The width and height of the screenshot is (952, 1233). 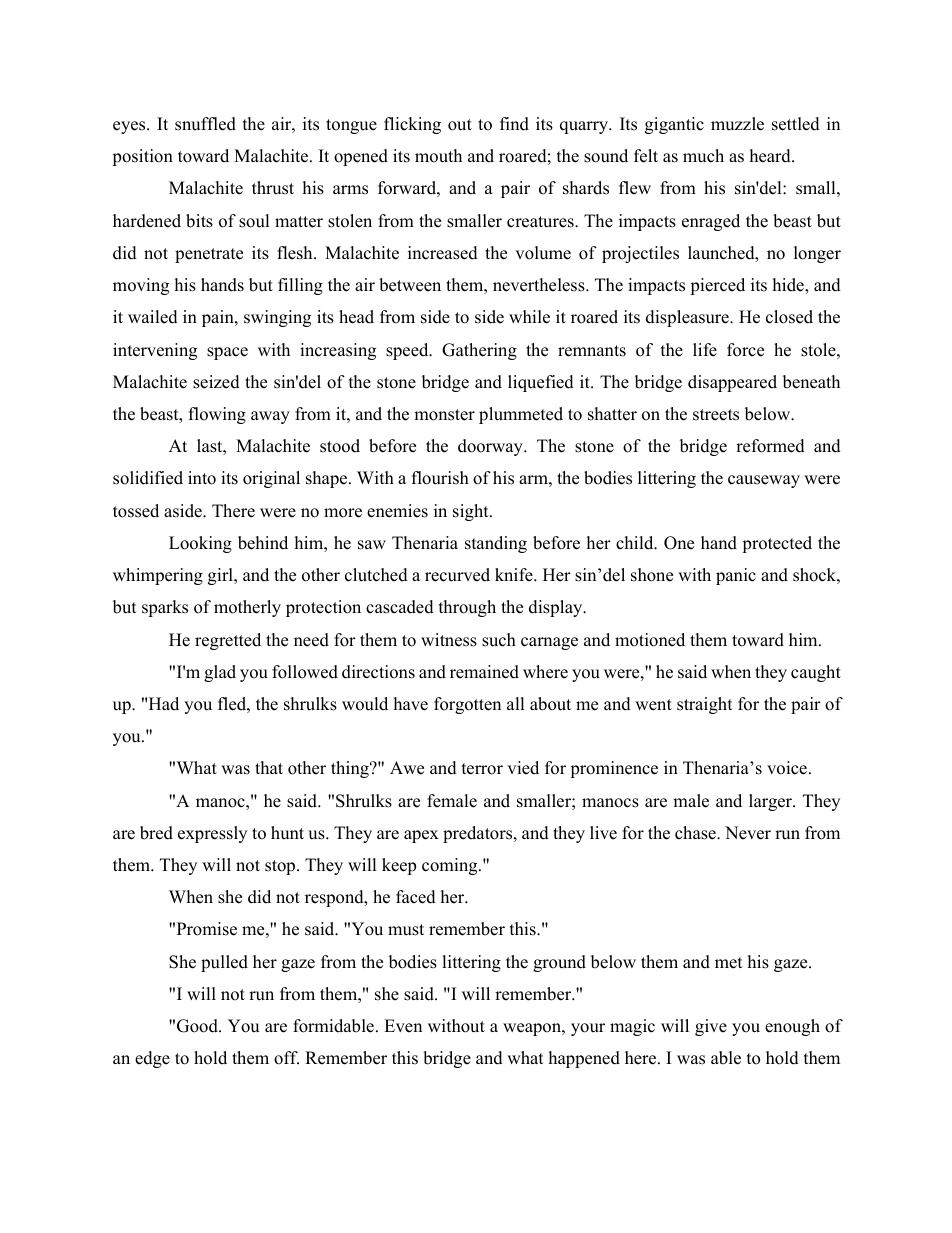 I want to click on position, so click(x=142, y=157).
